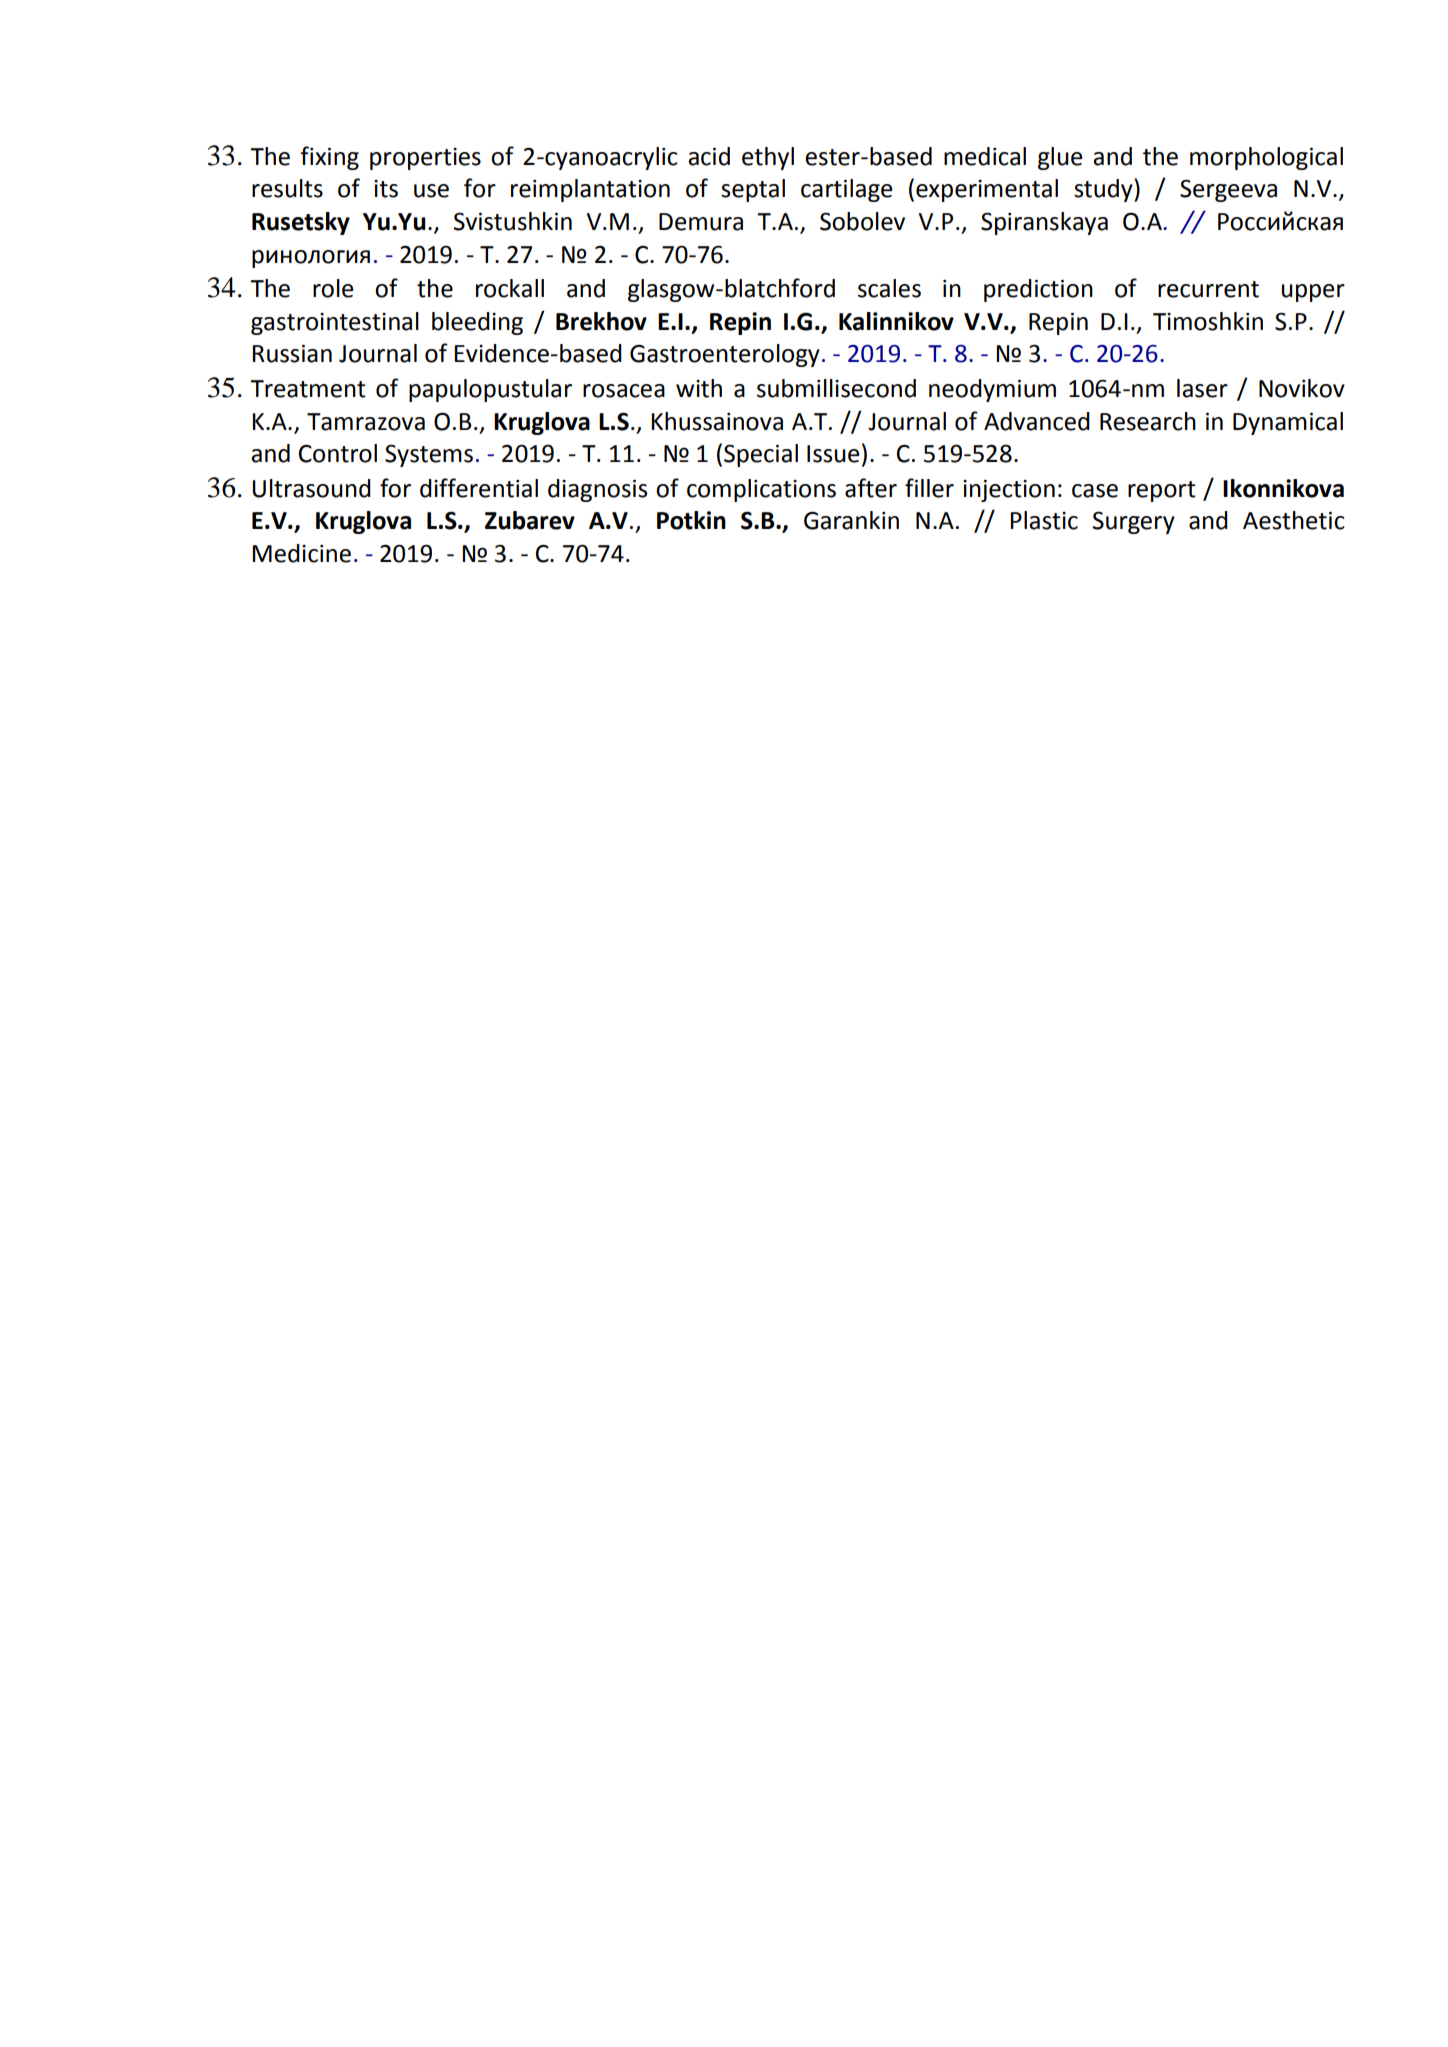  Describe the element at coordinates (292, 353) in the screenshot. I see `Russian` at that location.
